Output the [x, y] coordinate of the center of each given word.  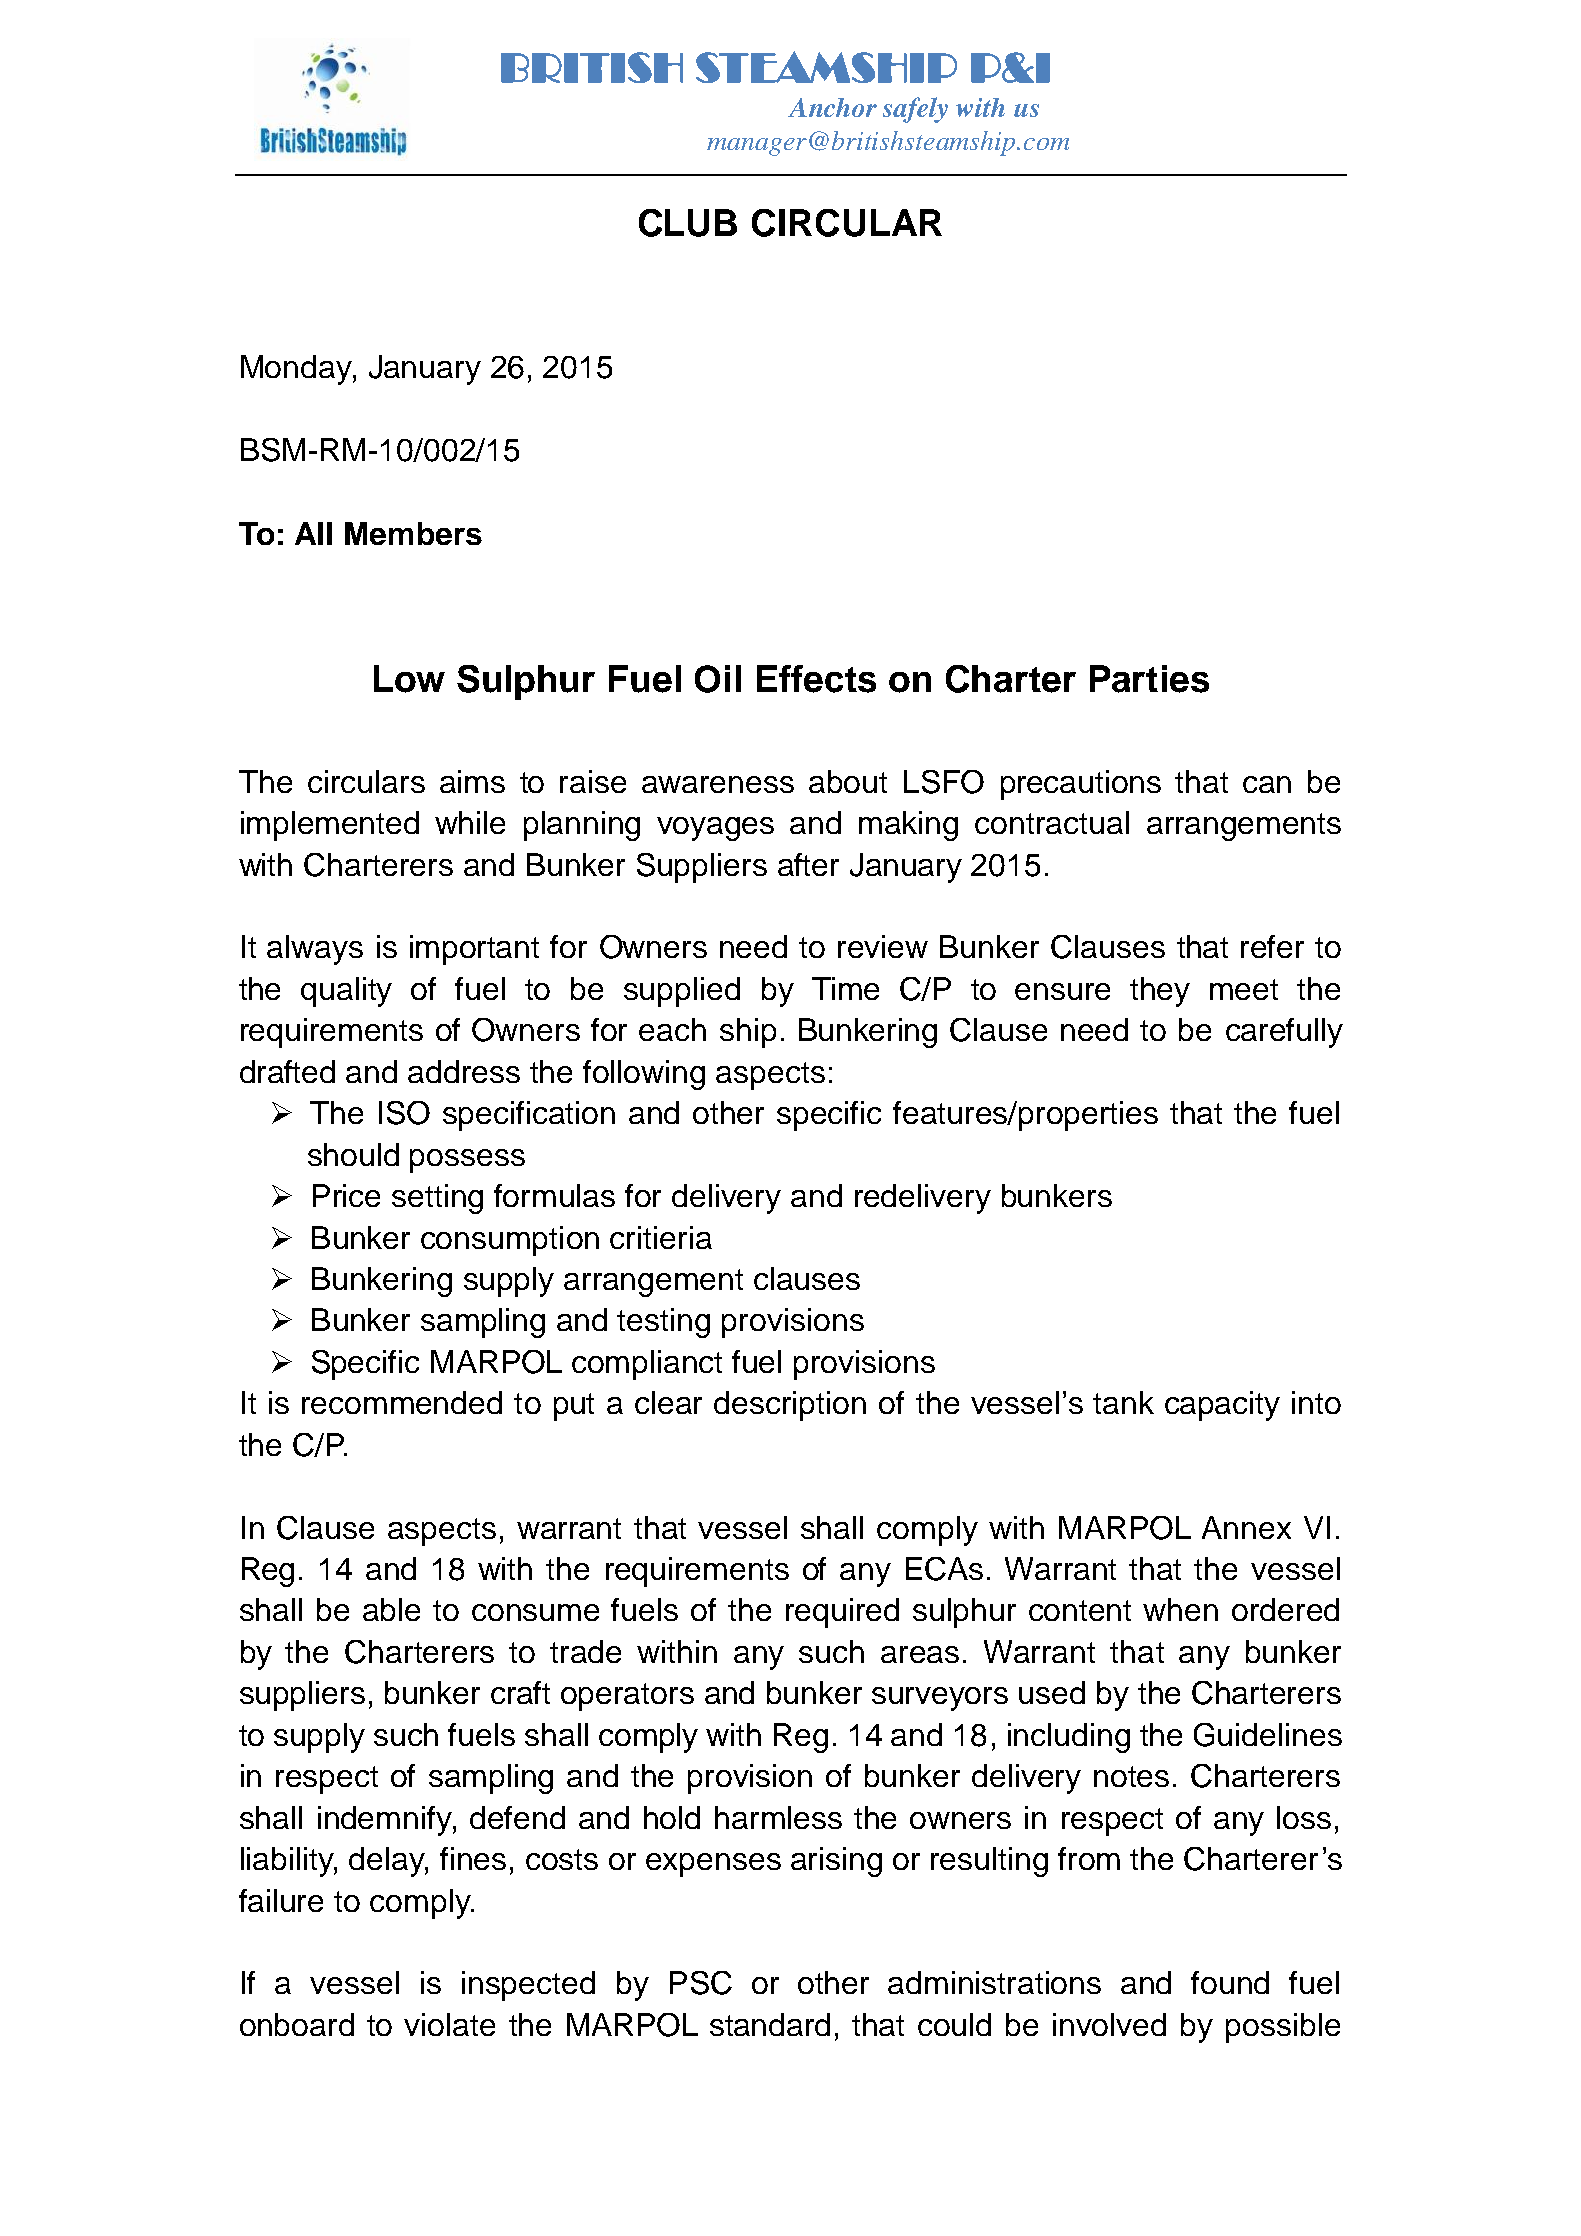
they [1160, 992]
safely [915, 110]
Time [845, 988]
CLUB [688, 223]
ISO [404, 1113]
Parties [1149, 679]
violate [449, 2024]
